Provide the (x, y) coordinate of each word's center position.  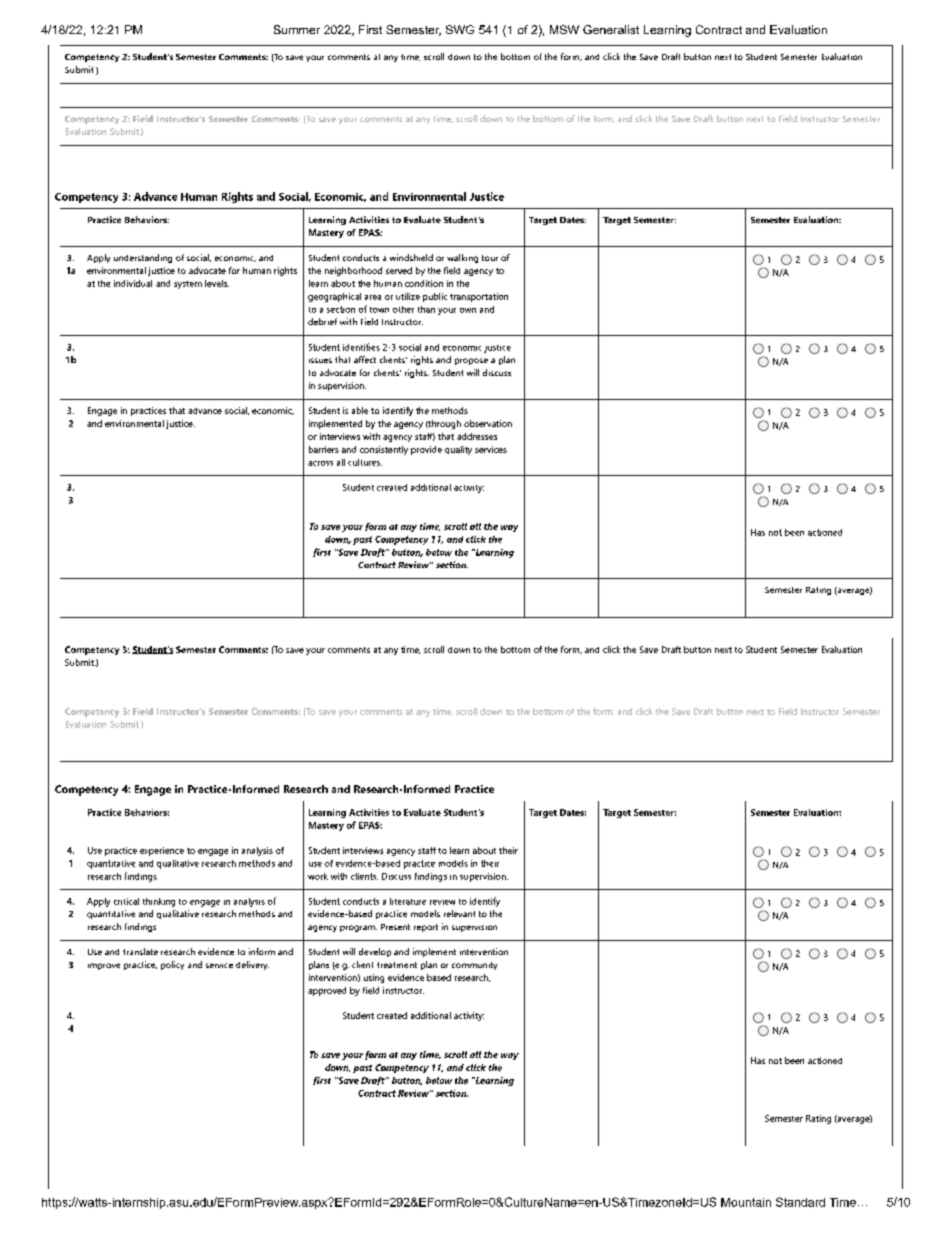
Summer (297, 29)
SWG (460, 29)
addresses (477, 436)
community (474, 966)
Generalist (611, 29)
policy (172, 965)
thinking (159, 902)
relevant (459, 913)
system (188, 285)
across (320, 463)
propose (471, 361)
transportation (479, 297)
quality (458, 450)
